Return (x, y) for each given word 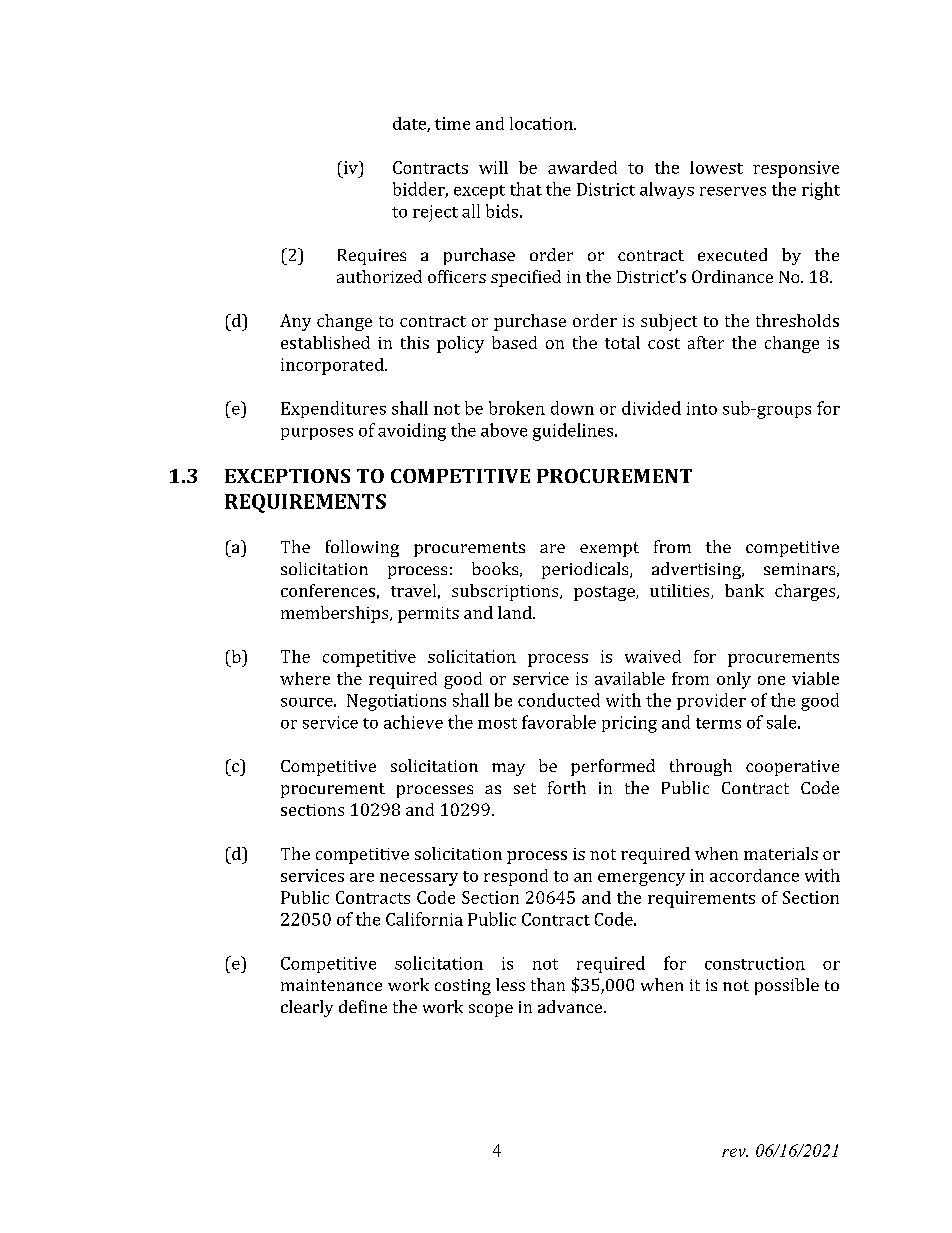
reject (435, 213)
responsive (796, 169)
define (363, 1006)
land (516, 612)
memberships (336, 614)
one (771, 680)
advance (571, 1006)
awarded (582, 167)
